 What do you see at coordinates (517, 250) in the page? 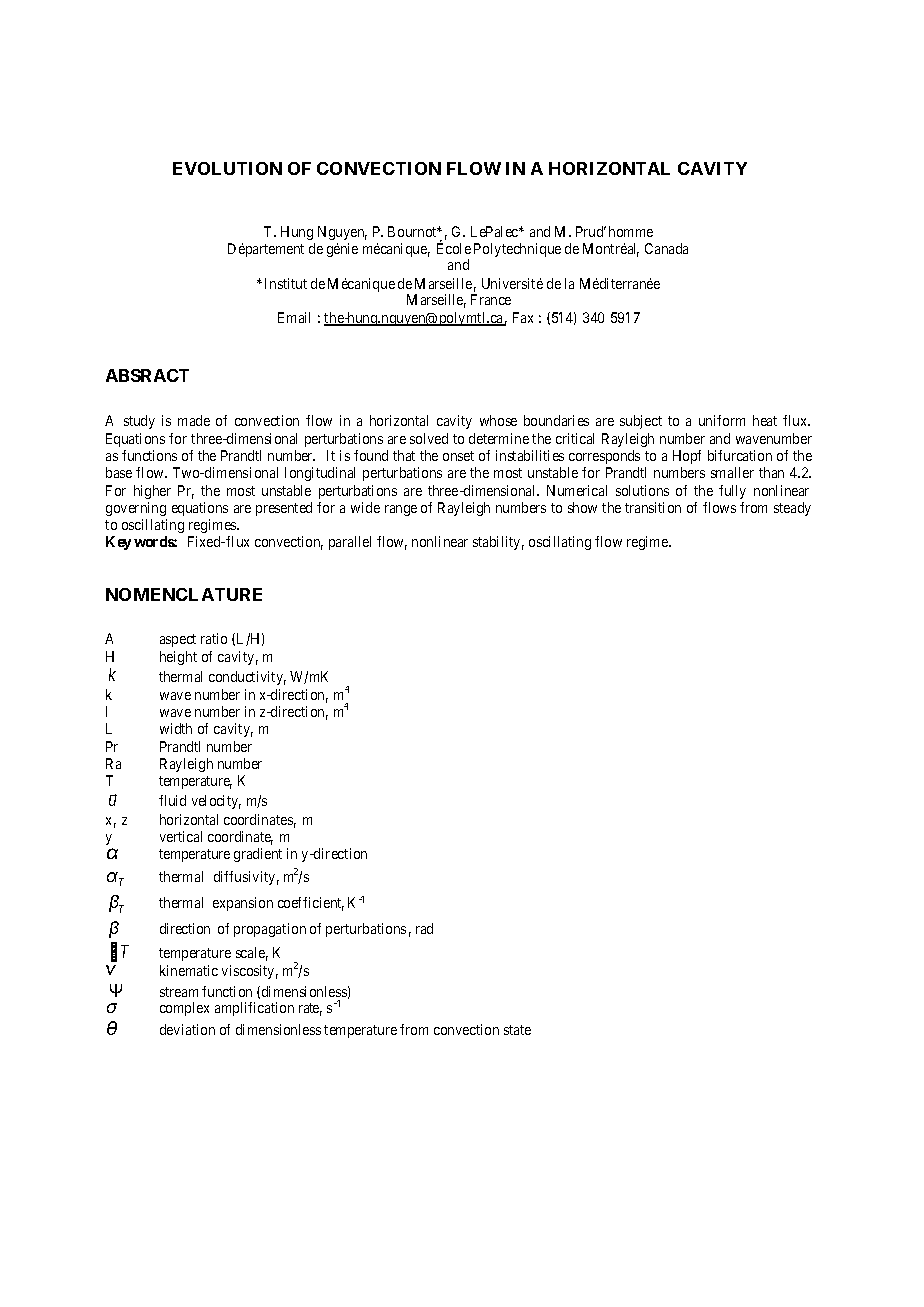
I see `Polytechnique` at bounding box center [517, 250].
